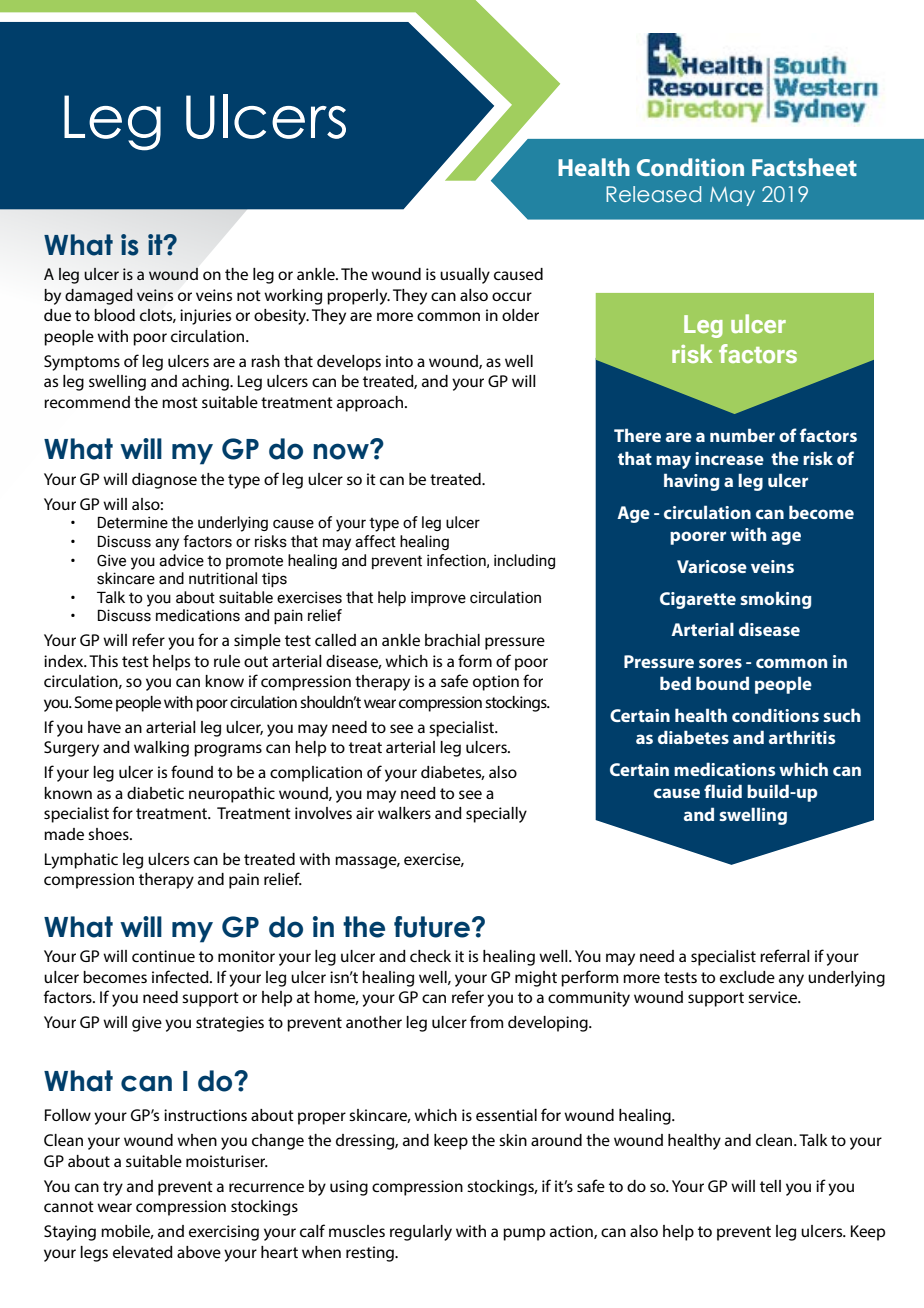  I want to click on Lymphatic, so click(81, 861).
